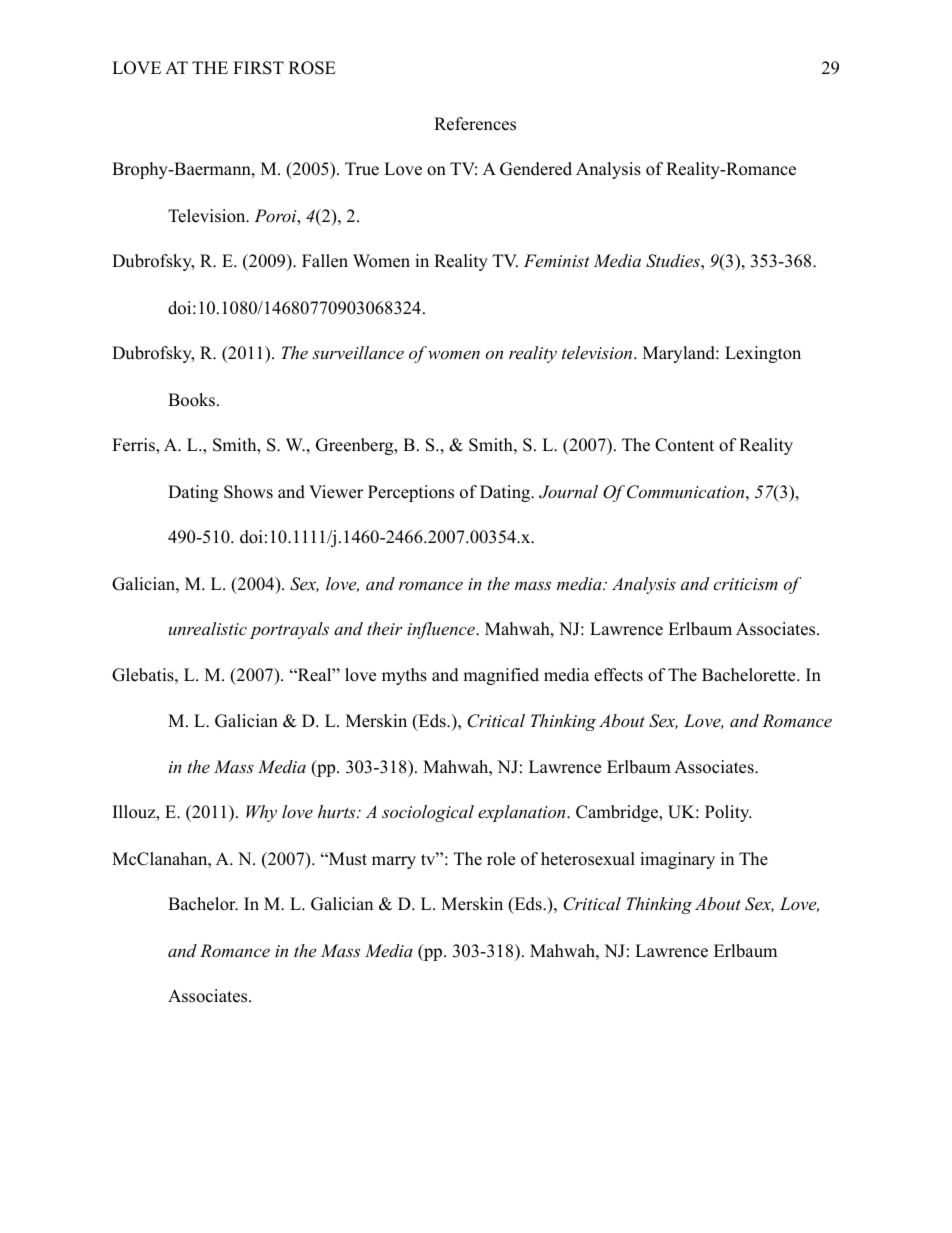  Describe the element at coordinates (684, 445) in the document. I see `Content` at that location.
